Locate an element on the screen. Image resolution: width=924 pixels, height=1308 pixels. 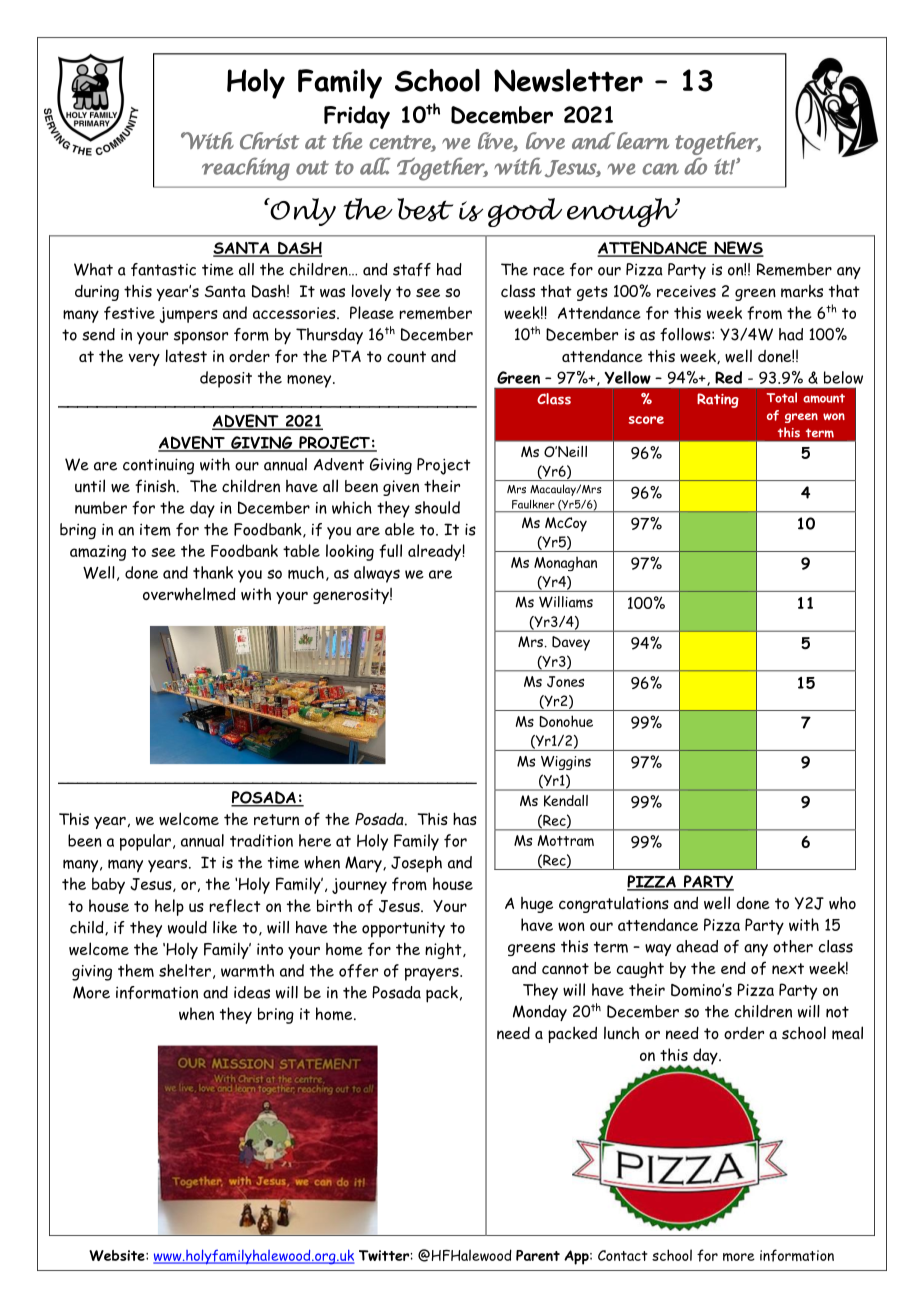
Red is located at coordinates (728, 377).
